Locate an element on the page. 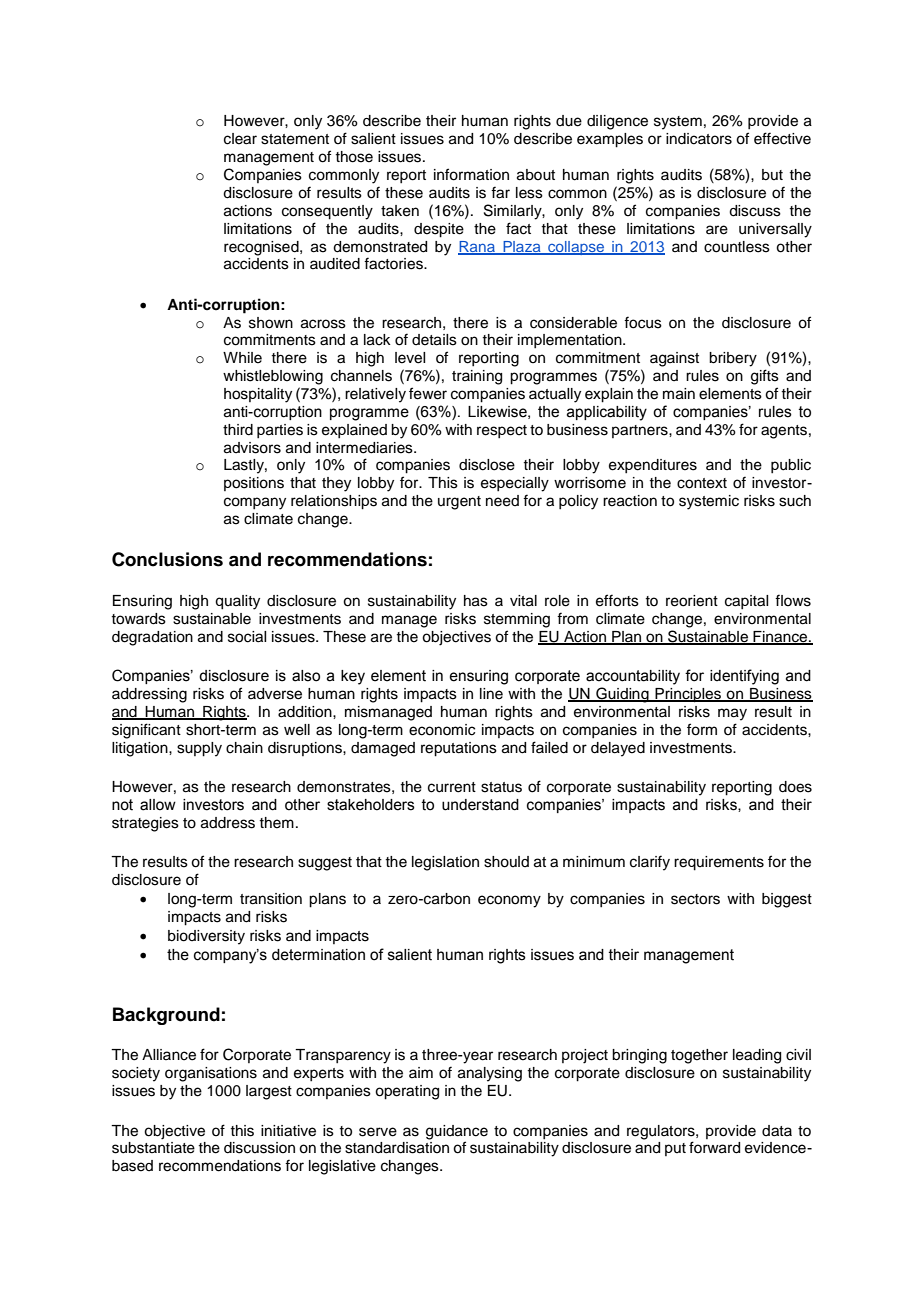 This page has height=1308, width=924. far is located at coordinates (500, 192).
